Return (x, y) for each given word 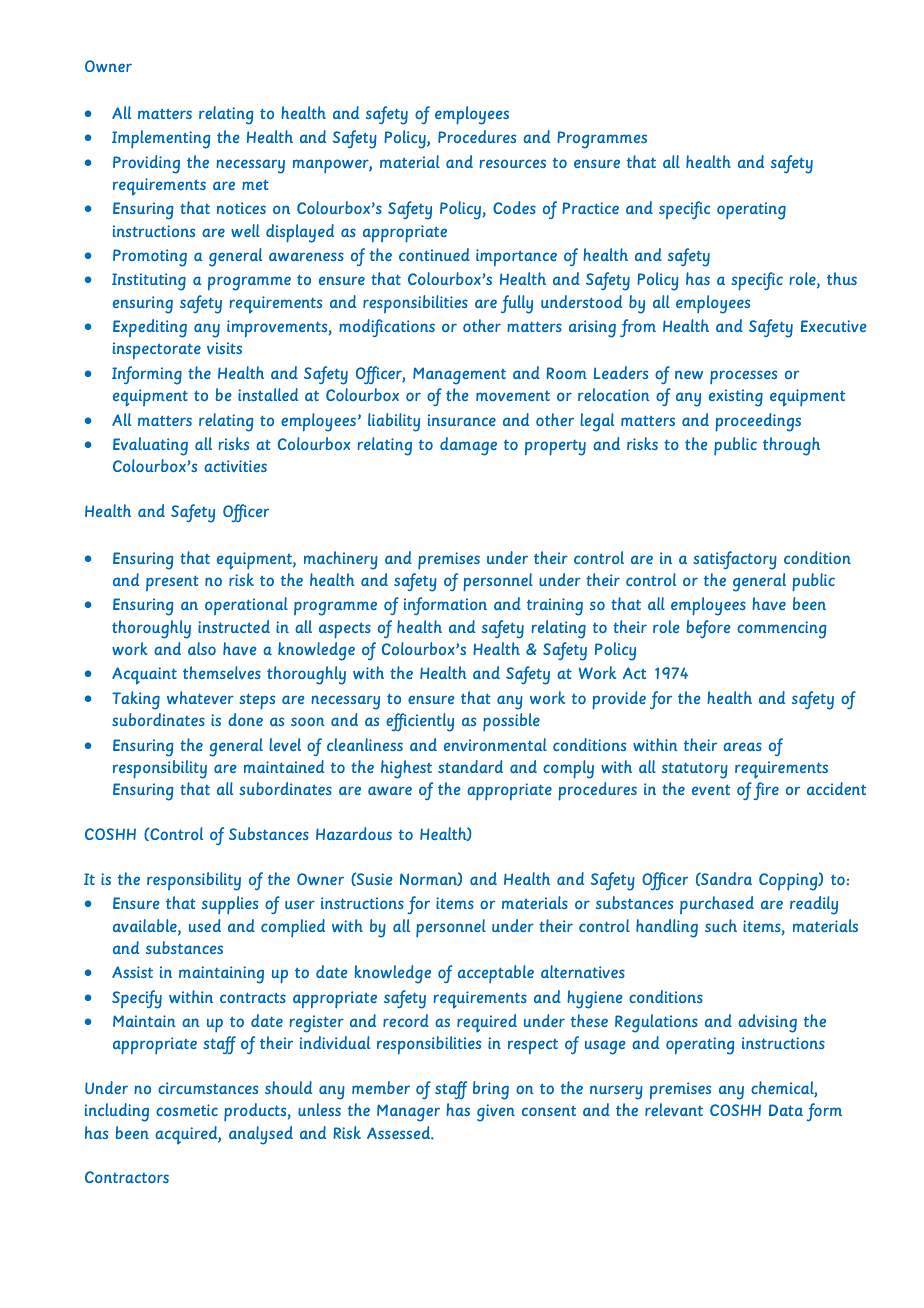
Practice (590, 208)
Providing (146, 164)
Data (786, 1110)
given (496, 1113)
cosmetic (187, 1110)
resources (513, 163)
